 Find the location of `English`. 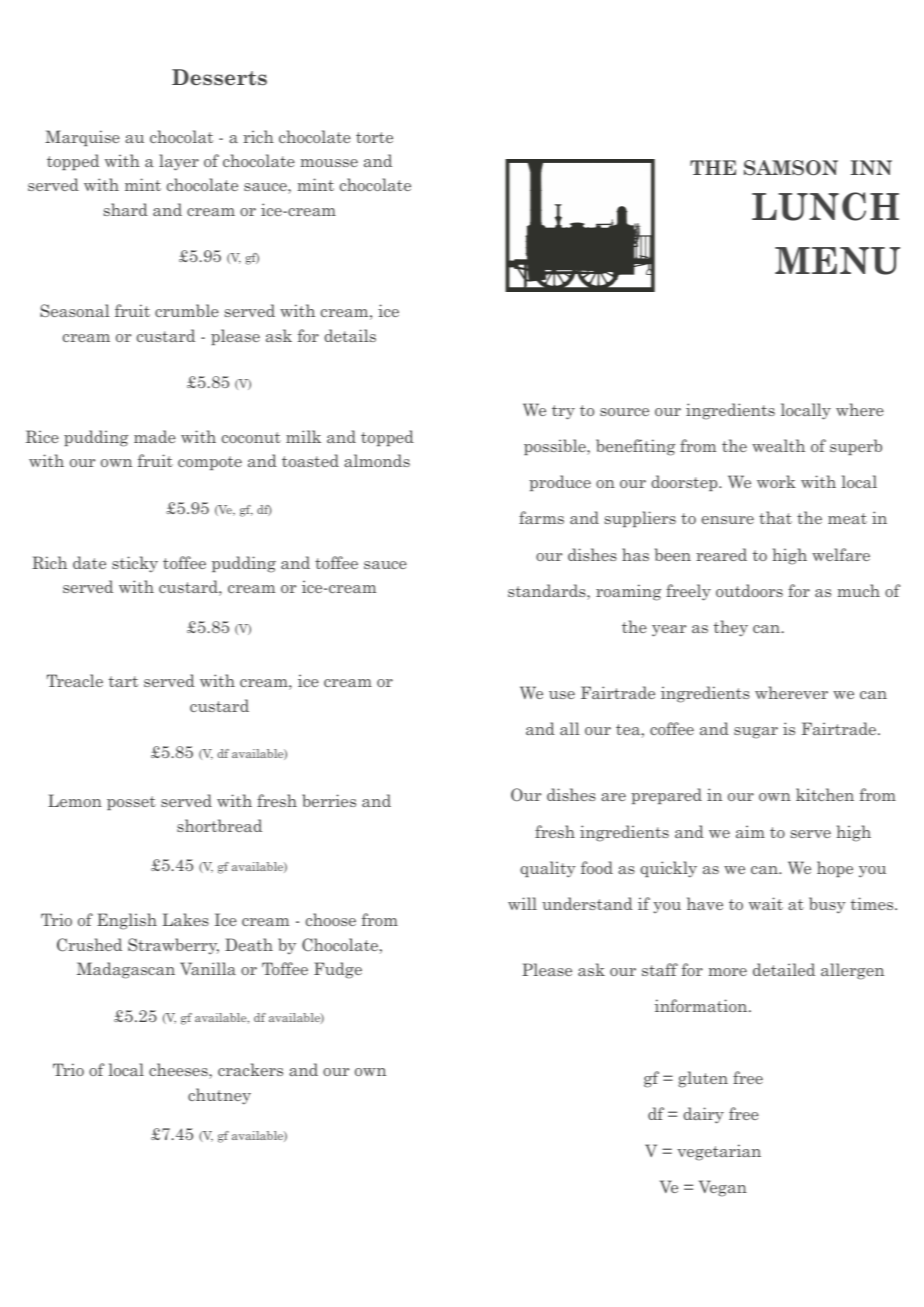

English is located at coordinates (127, 921).
